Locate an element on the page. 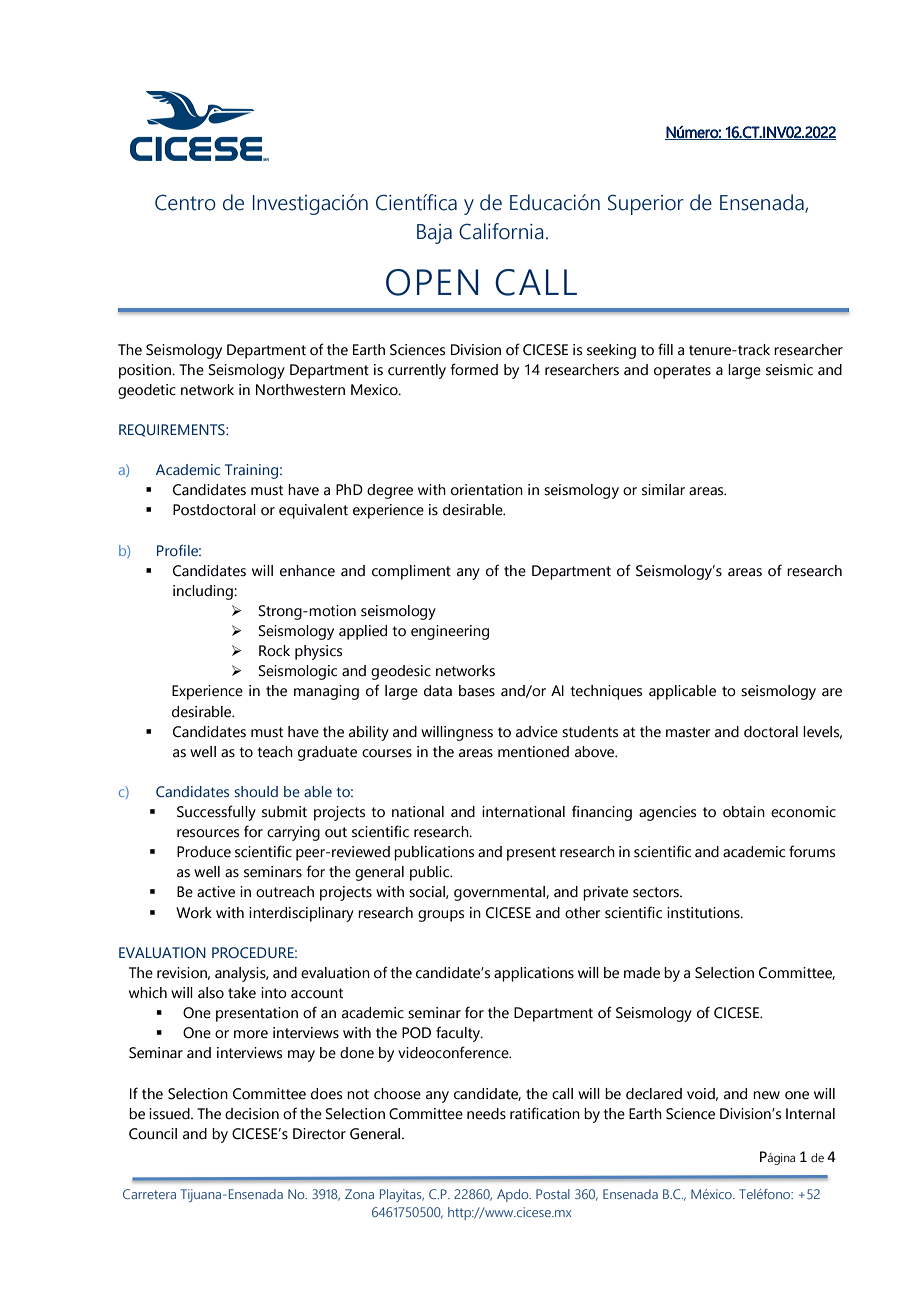  Produce is located at coordinates (204, 852).
